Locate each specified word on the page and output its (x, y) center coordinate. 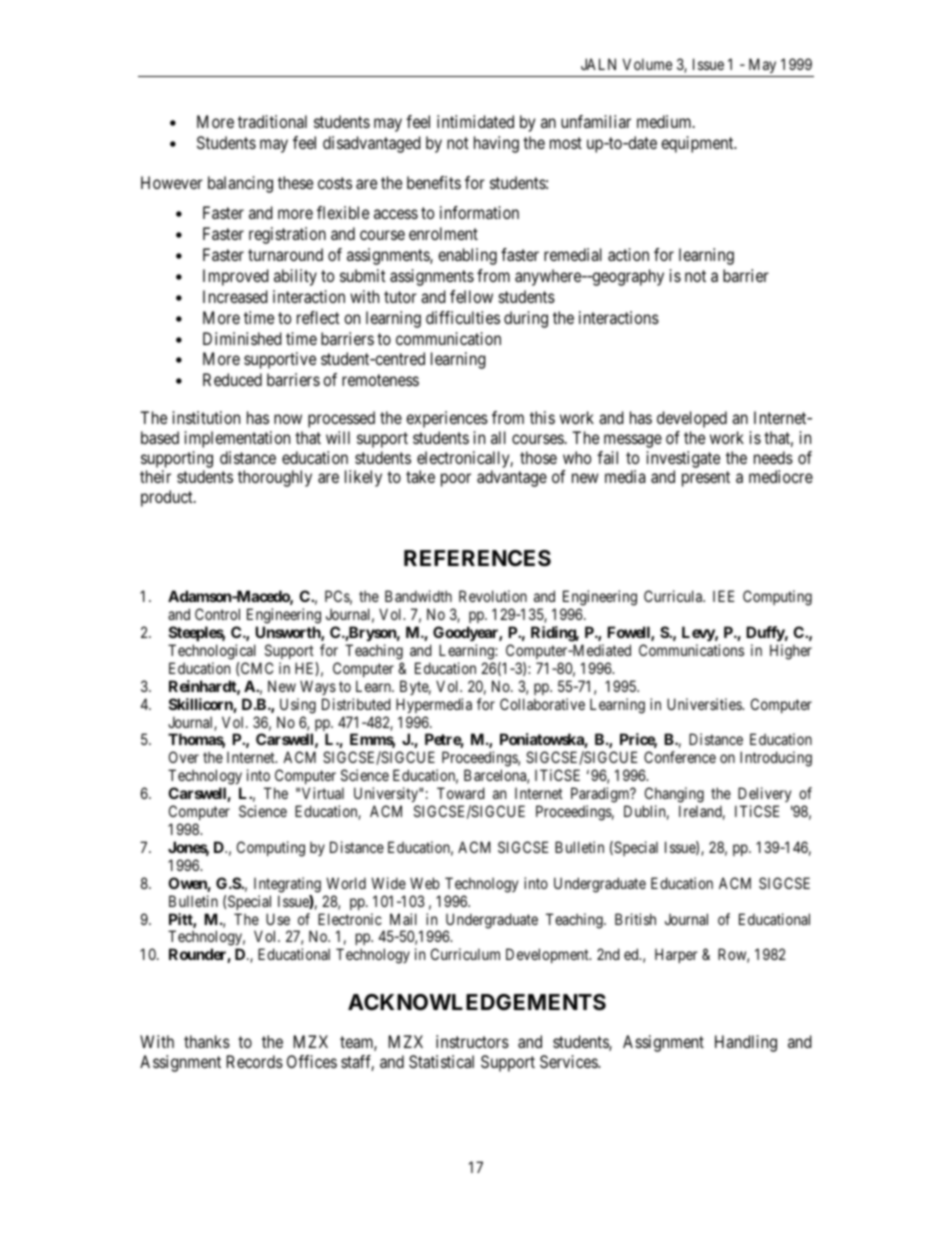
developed (692, 419)
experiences (447, 419)
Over (184, 757)
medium (665, 121)
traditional (272, 121)
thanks (207, 1041)
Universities (705, 704)
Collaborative (542, 704)
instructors (472, 1041)
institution (206, 417)
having (496, 144)
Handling (746, 1043)
